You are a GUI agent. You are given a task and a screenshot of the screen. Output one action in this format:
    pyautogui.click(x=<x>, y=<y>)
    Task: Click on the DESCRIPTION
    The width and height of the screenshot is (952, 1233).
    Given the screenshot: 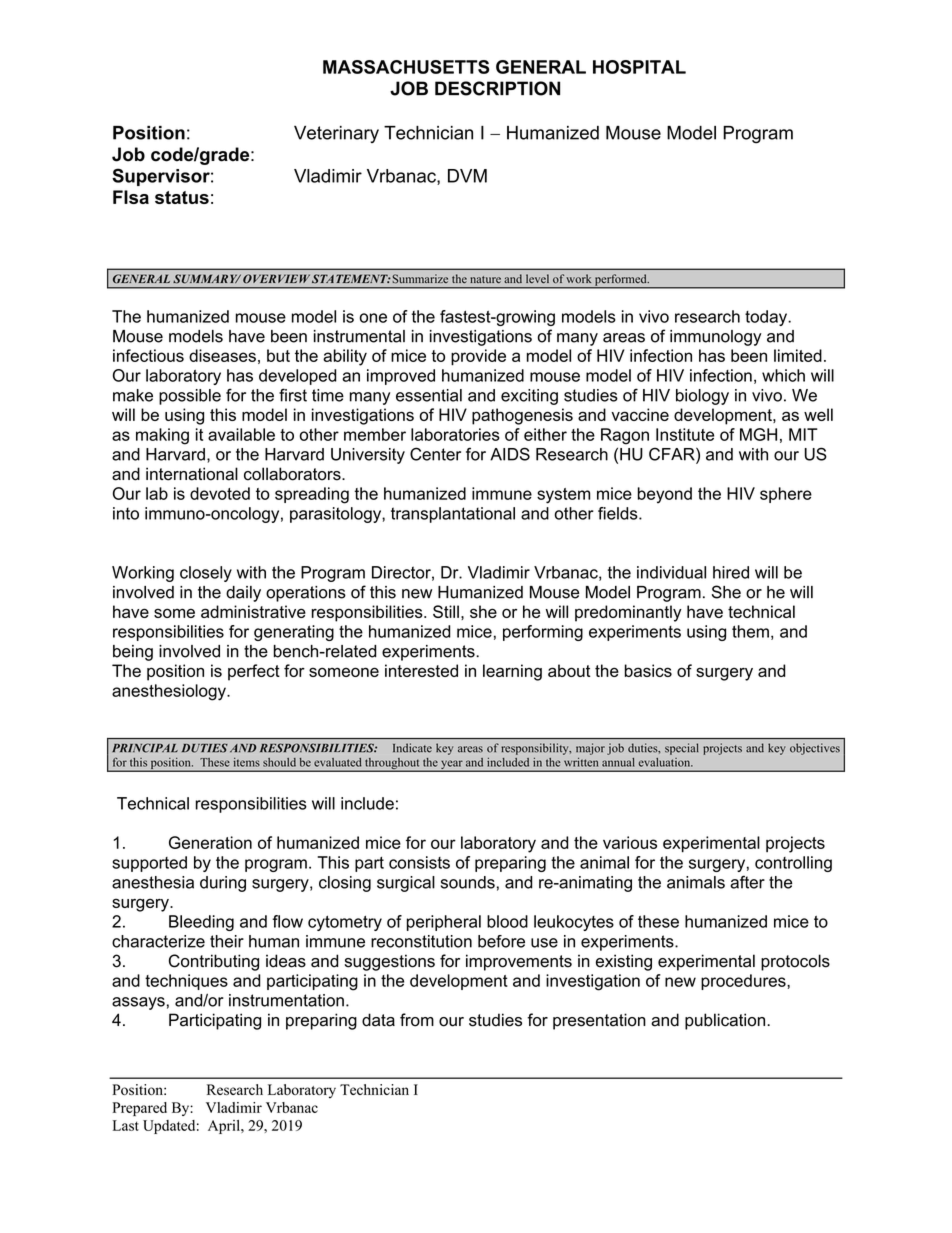 What is the action you would take?
    pyautogui.click(x=497, y=88)
